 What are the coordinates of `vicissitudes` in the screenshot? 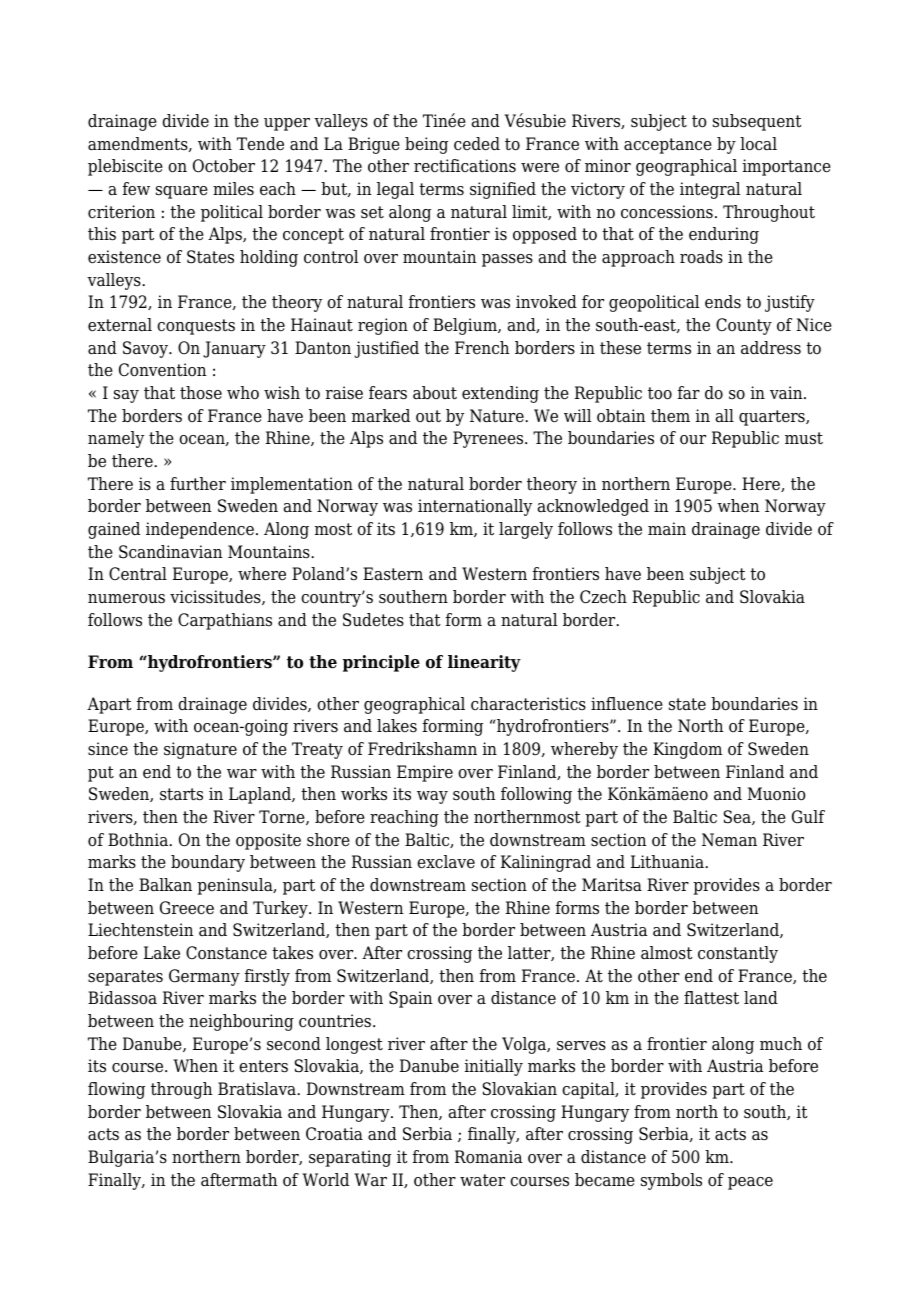 It's located at (216, 597).
